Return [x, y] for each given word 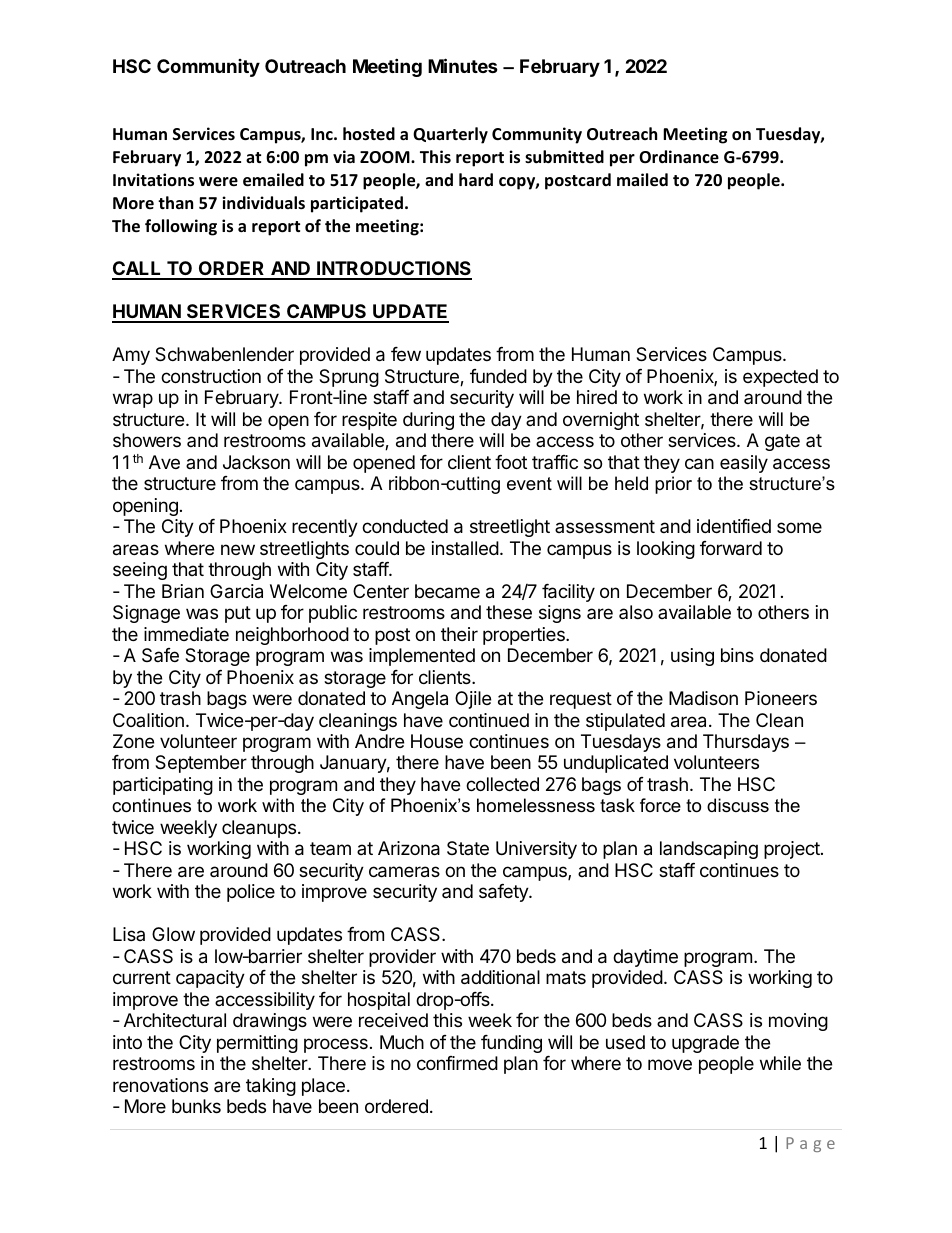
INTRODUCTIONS [393, 270]
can [699, 464]
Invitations [153, 180]
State [468, 848]
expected [780, 378]
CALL [138, 270]
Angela [420, 700]
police [251, 893]
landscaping [709, 850]
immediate [186, 634]
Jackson [256, 462]
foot [511, 462]
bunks [196, 1106]
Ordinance [679, 157]
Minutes [463, 65]
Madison [703, 698]
